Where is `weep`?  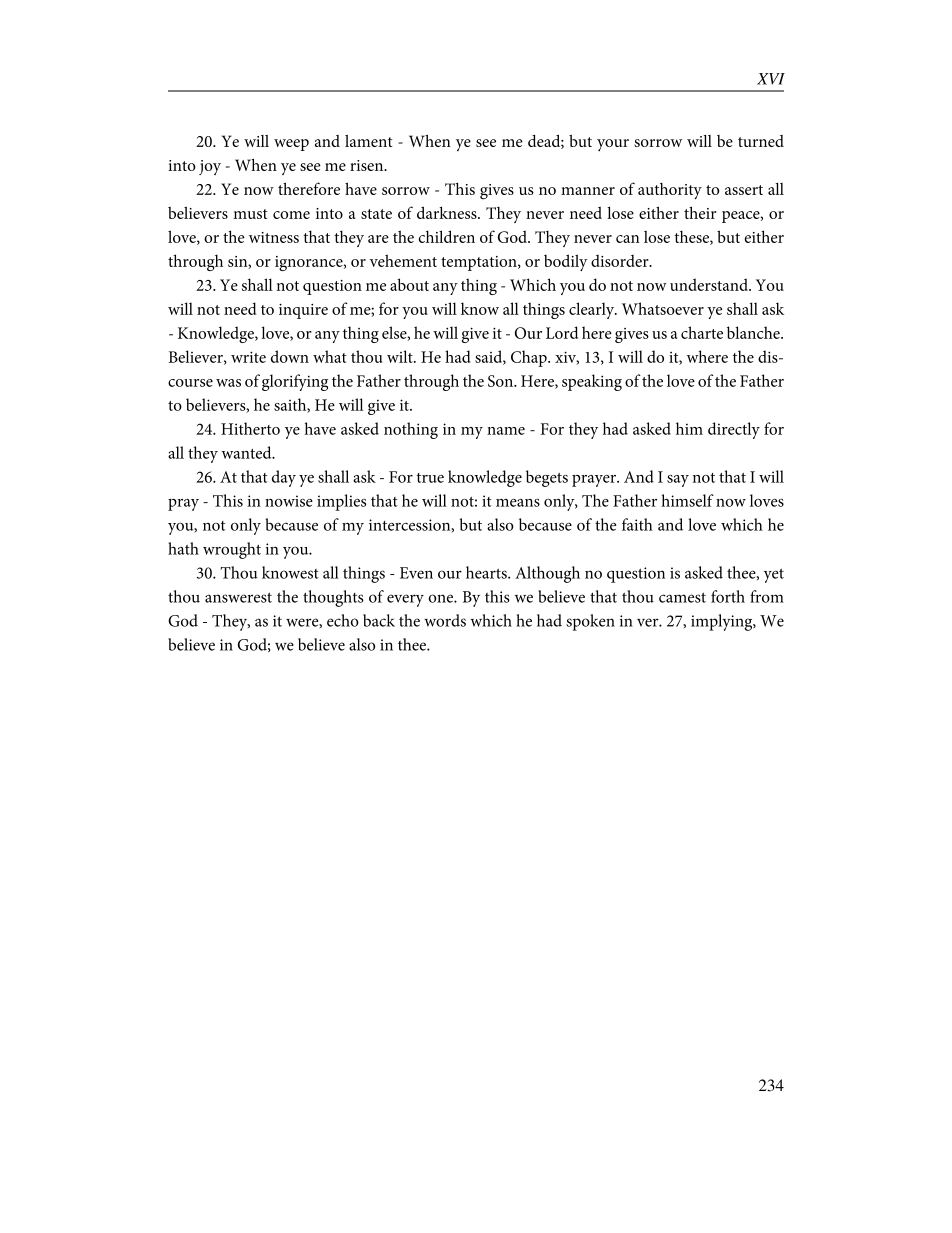
weep is located at coordinates (291, 145).
